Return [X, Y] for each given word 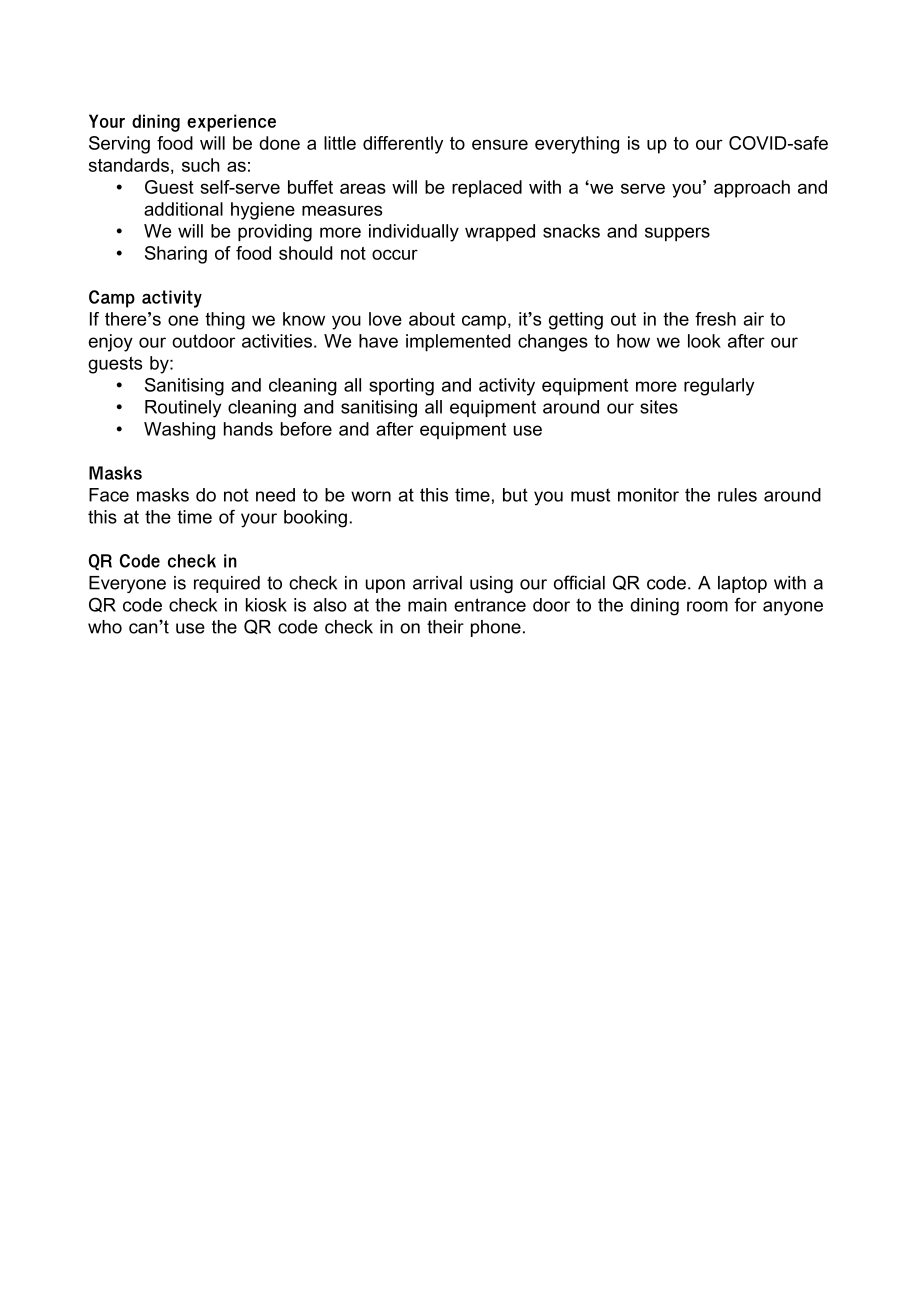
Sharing [176, 255]
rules [737, 495]
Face [109, 495]
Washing [179, 431]
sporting [401, 387]
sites [659, 407]
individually [414, 233]
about [432, 319]
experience [231, 123]
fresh [715, 319]
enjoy [111, 343]
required [227, 584]
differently [403, 145]
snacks [571, 231]
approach [752, 189]
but [515, 495]
